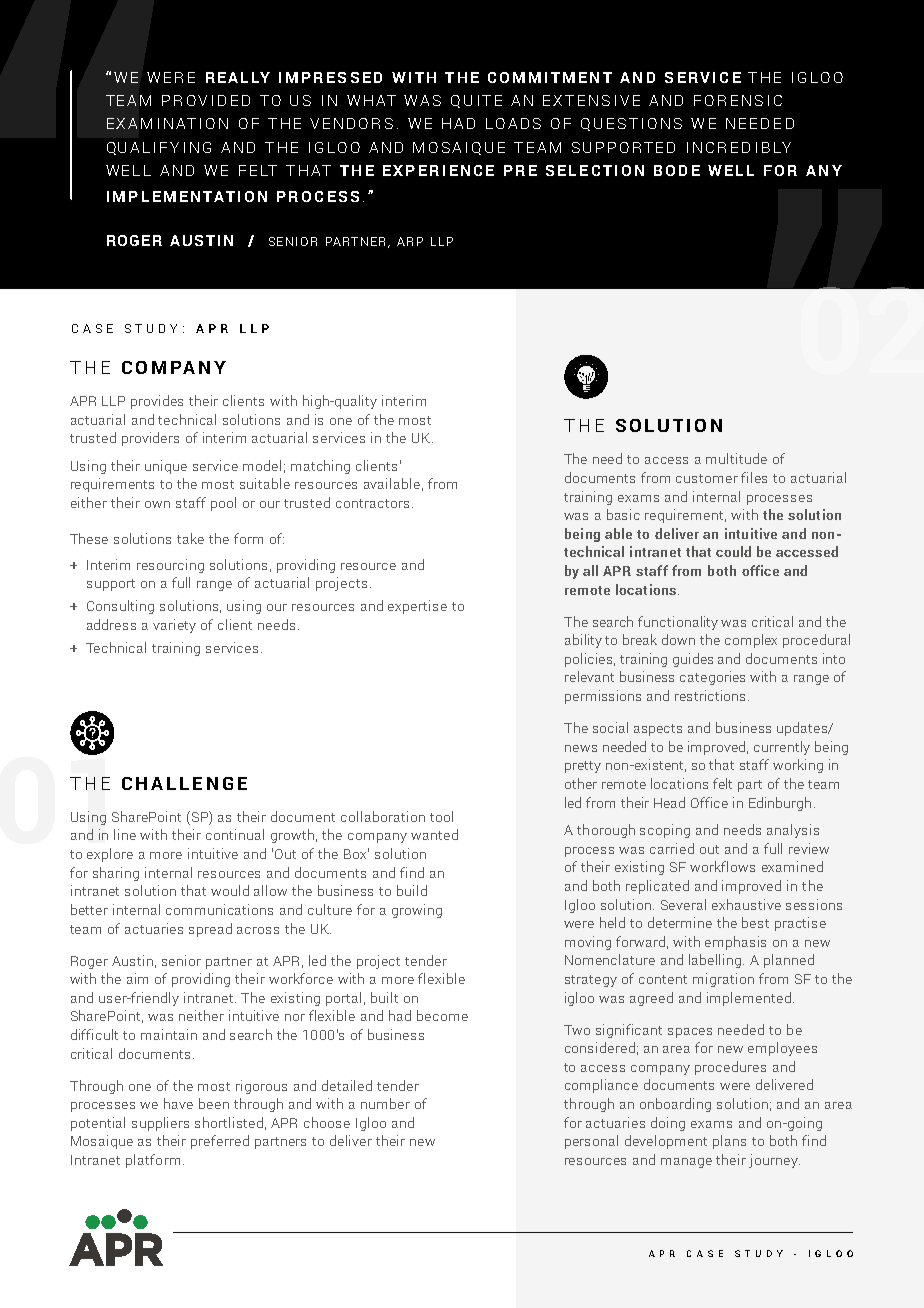  What do you see at coordinates (320, 467) in the image?
I see `matching` at bounding box center [320, 467].
